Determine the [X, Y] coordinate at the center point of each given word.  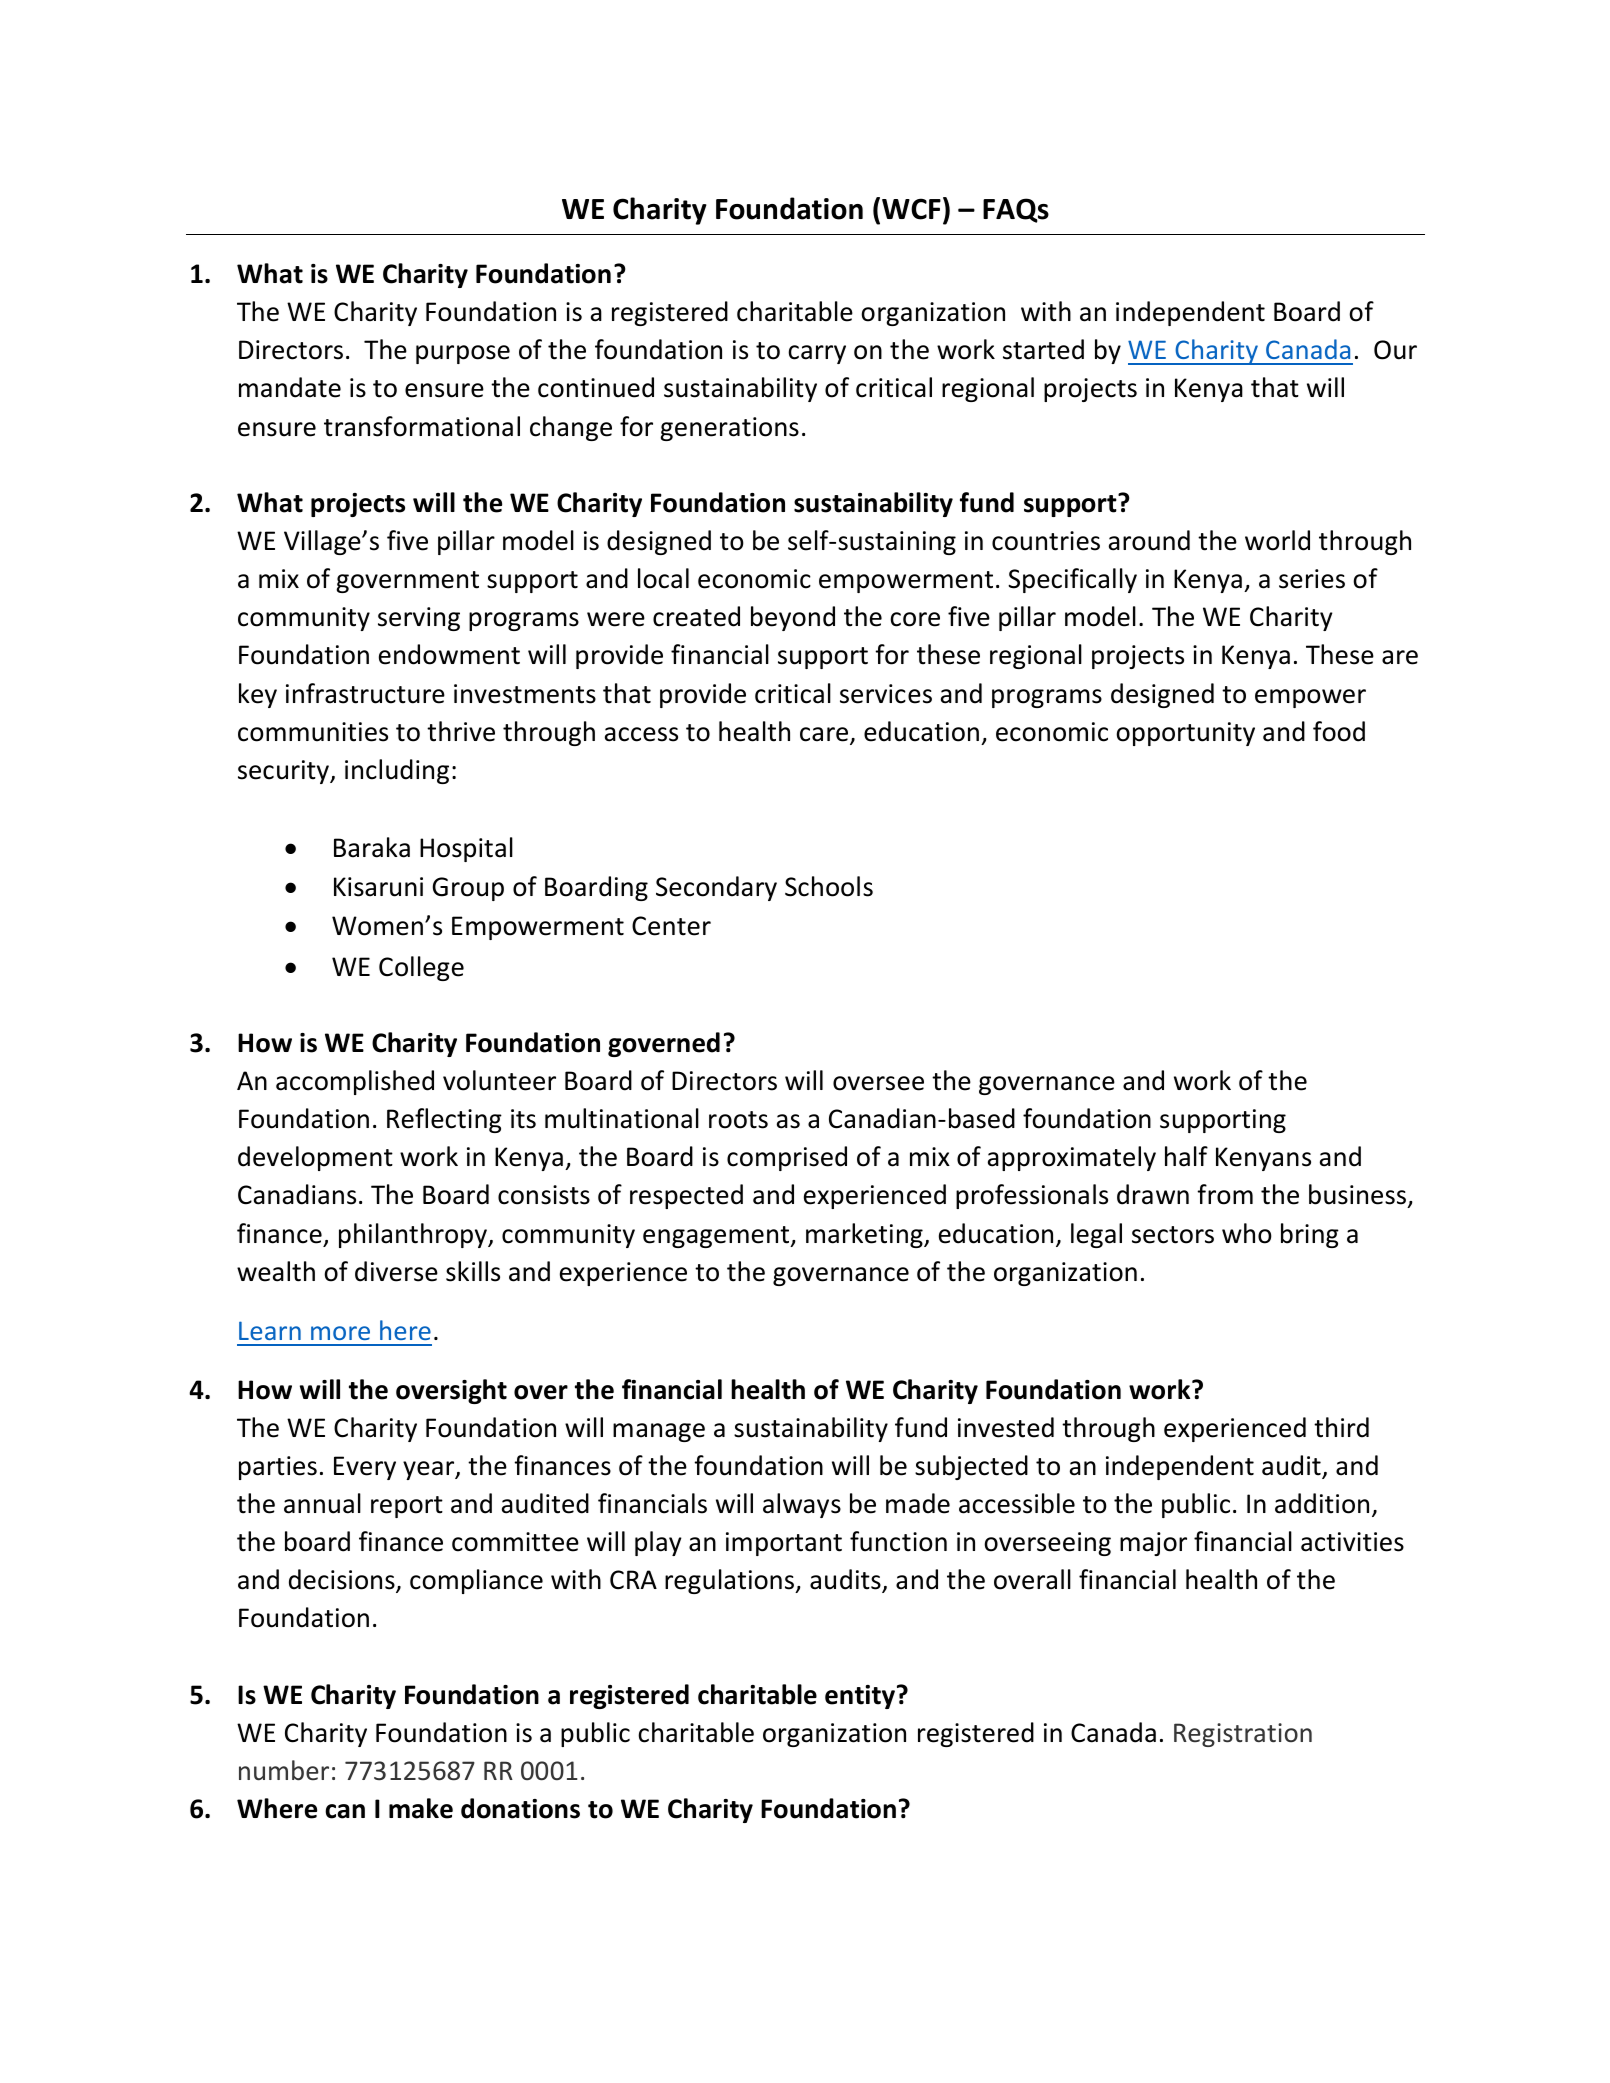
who [1247, 1233]
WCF [911, 209]
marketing [865, 1235]
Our [1395, 350]
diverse [396, 1271]
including [397, 771]
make [421, 1808]
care [825, 735]
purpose [463, 354]
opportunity [1185, 734]
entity [860, 1697]
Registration [1243, 1735]
